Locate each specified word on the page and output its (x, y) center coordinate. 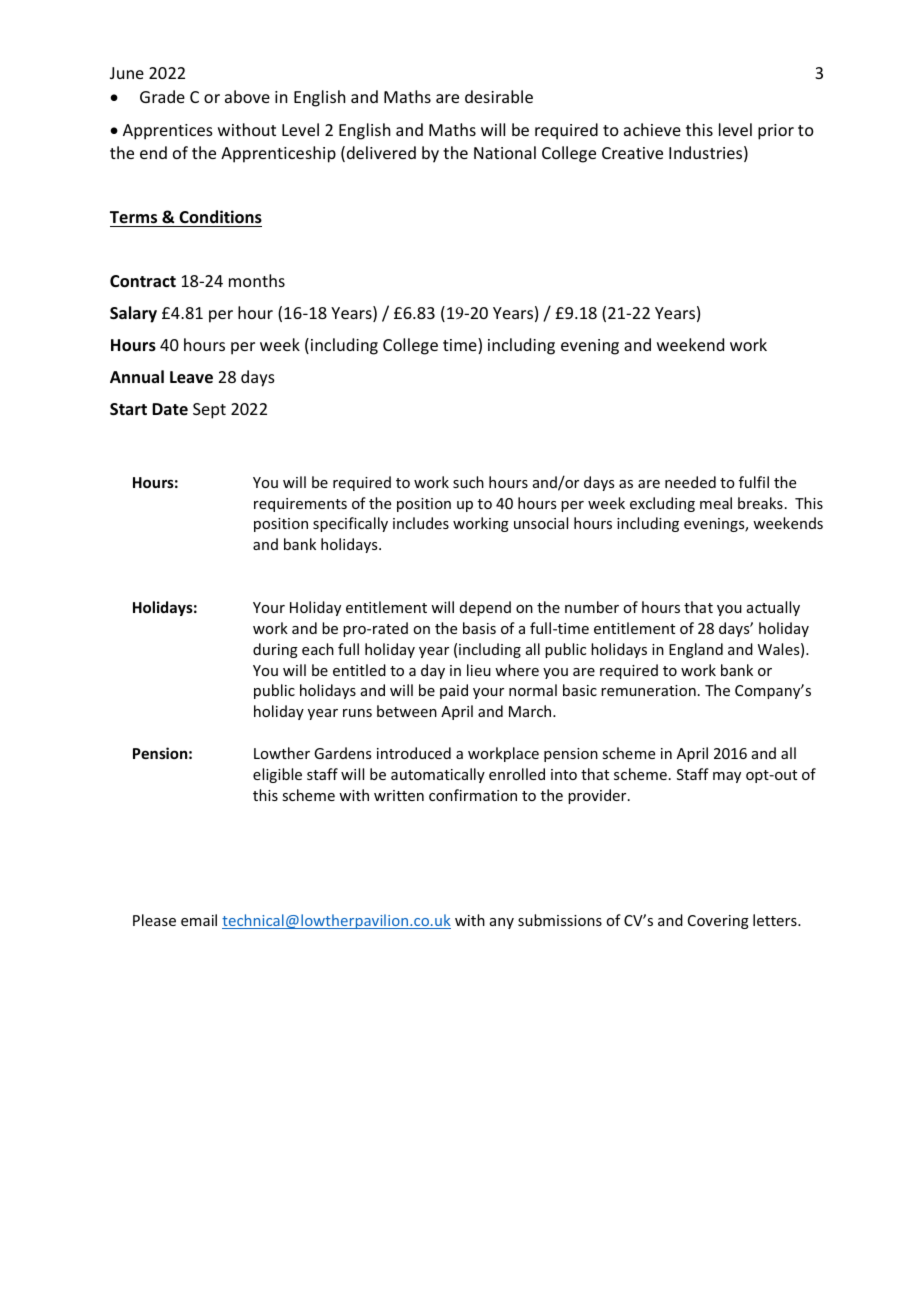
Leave (191, 377)
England (696, 650)
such (468, 482)
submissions (560, 920)
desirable (499, 96)
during (275, 650)
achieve (652, 129)
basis (479, 628)
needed (690, 482)
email (199, 920)
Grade (162, 96)
